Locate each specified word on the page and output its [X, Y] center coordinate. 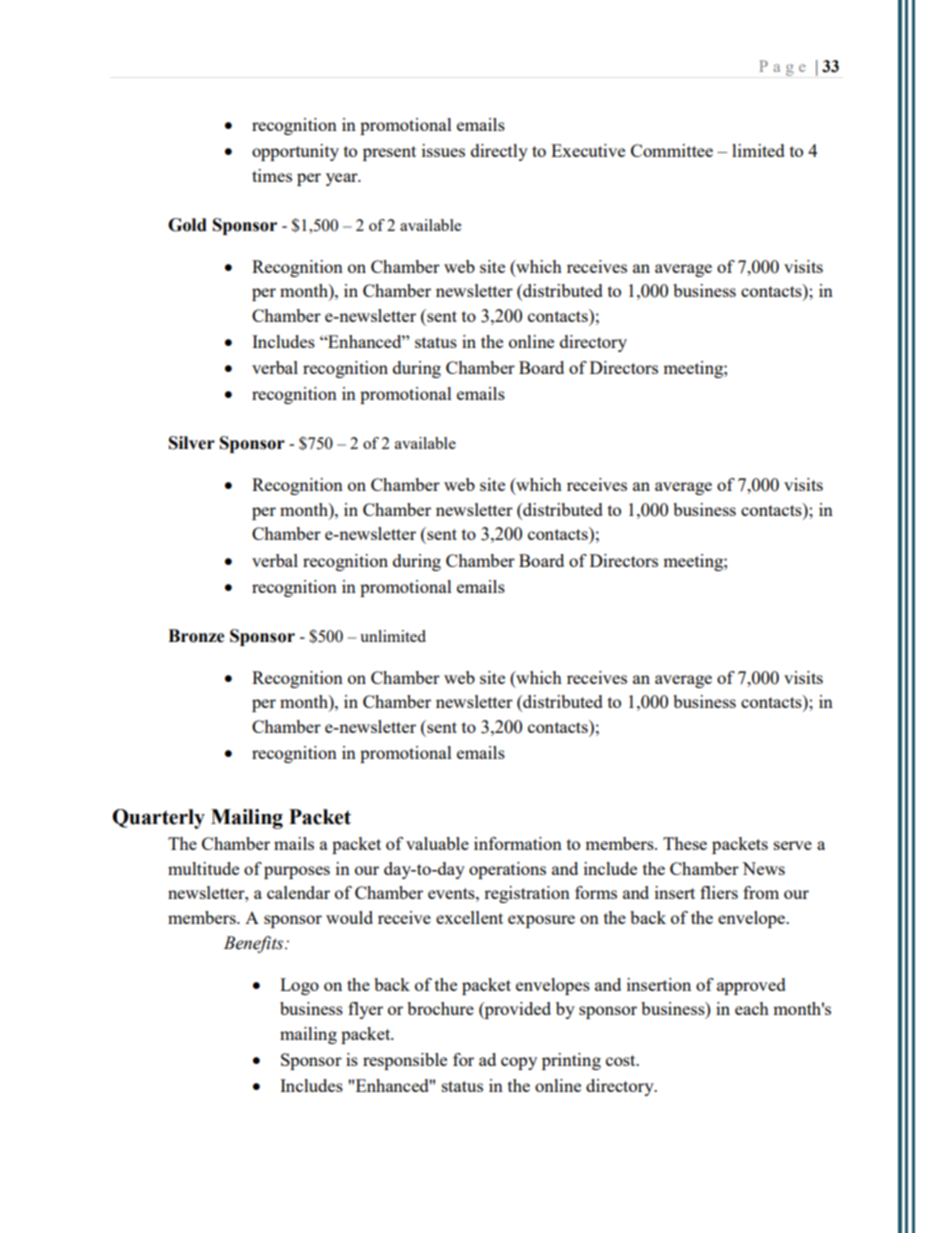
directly [499, 152]
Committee [672, 150]
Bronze [196, 636]
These [685, 843]
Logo [299, 986]
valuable [437, 843]
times [272, 175]
